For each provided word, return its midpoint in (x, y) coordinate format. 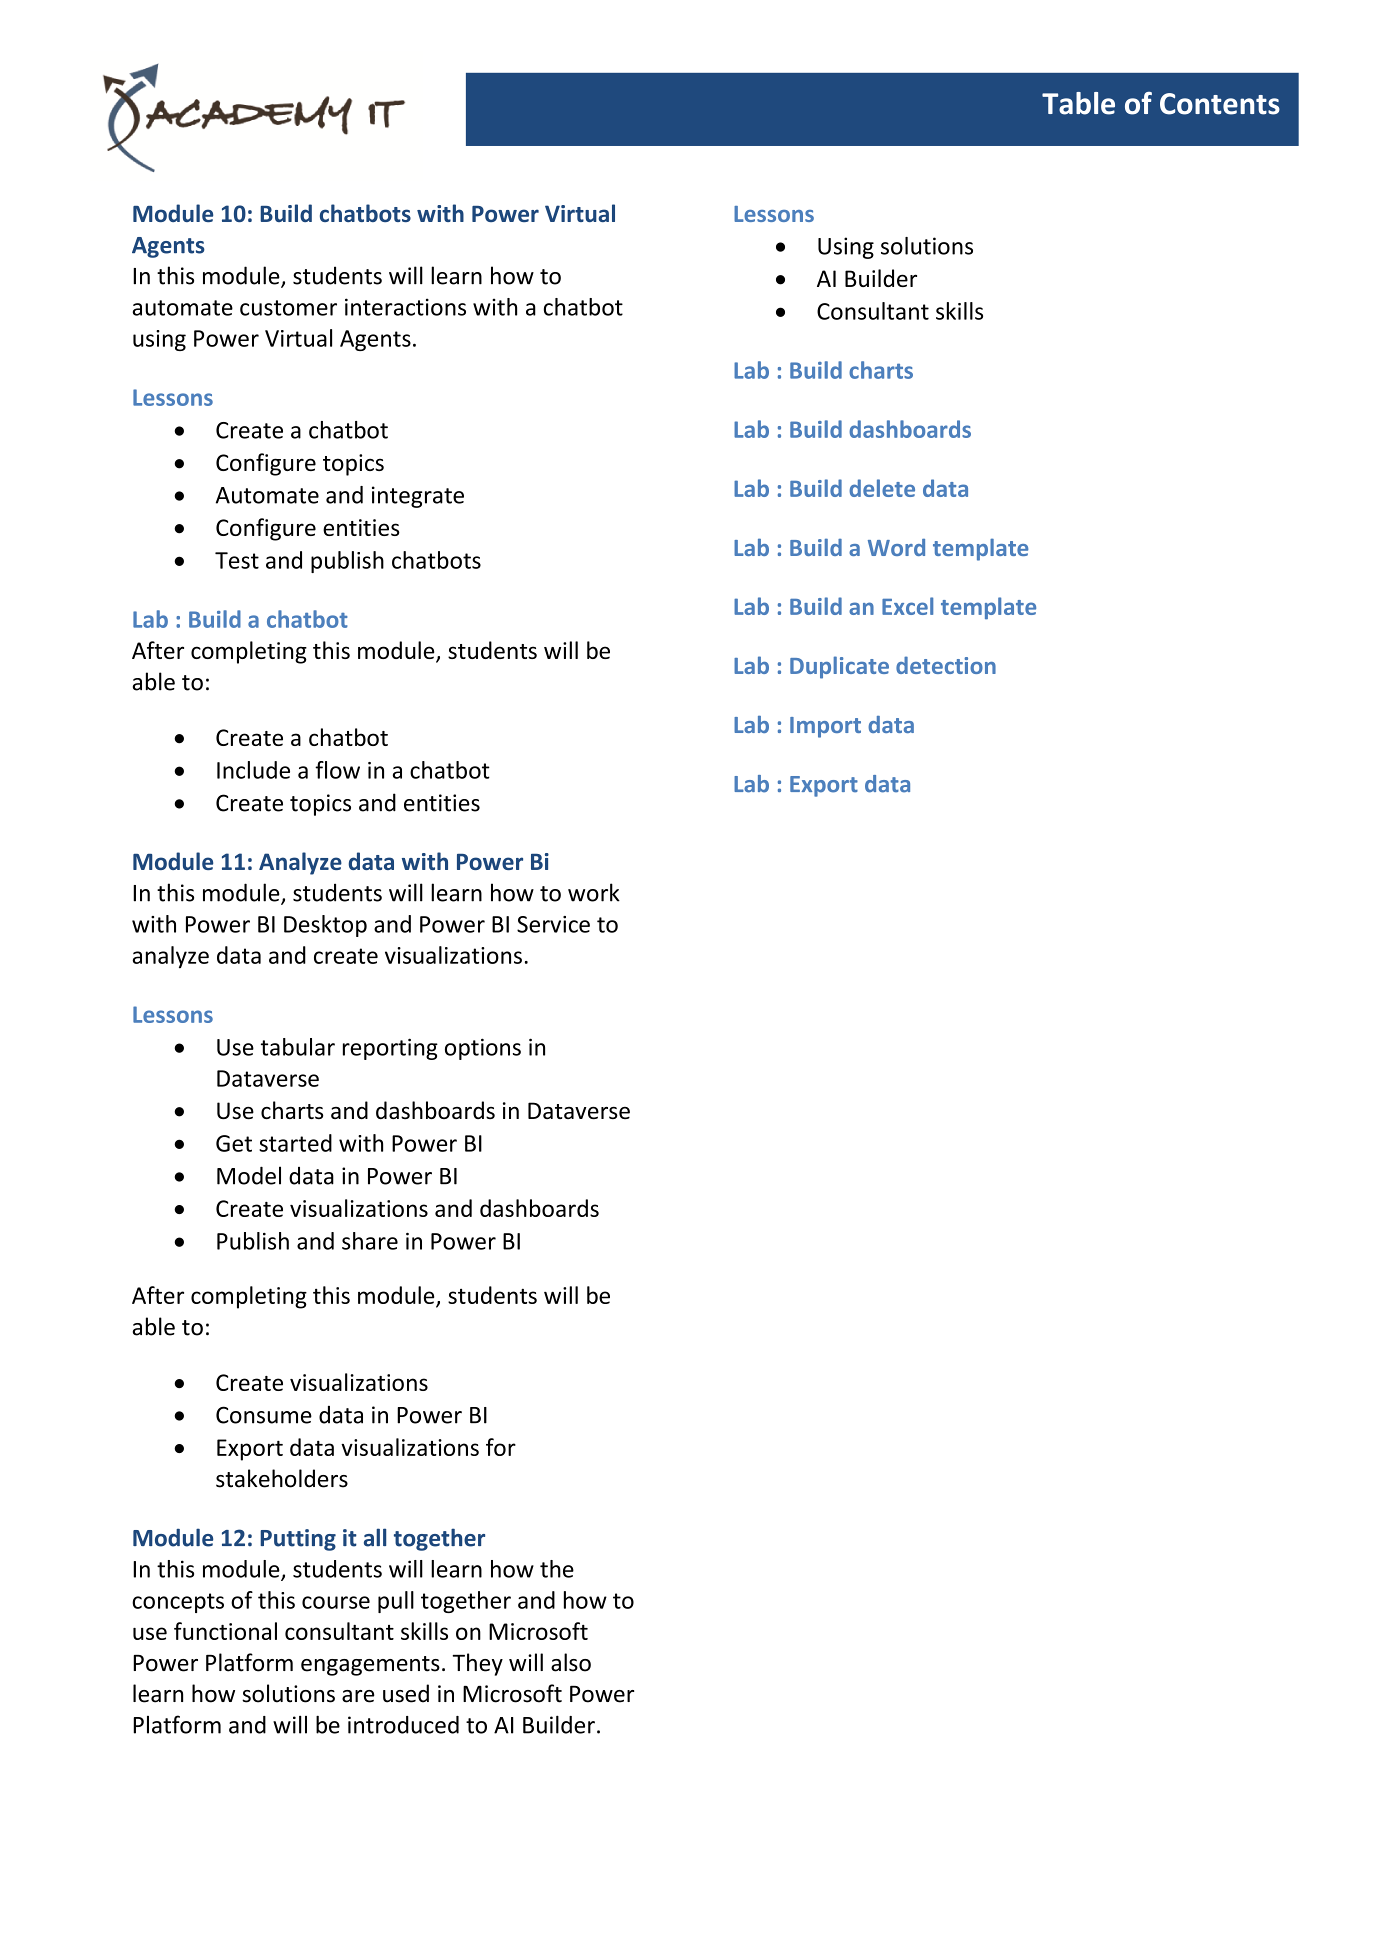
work (594, 892)
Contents (1220, 104)
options (483, 1049)
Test (237, 560)
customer (288, 308)
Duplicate (839, 667)
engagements (370, 1666)
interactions (405, 307)
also (571, 1662)
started (295, 1143)
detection (946, 665)
